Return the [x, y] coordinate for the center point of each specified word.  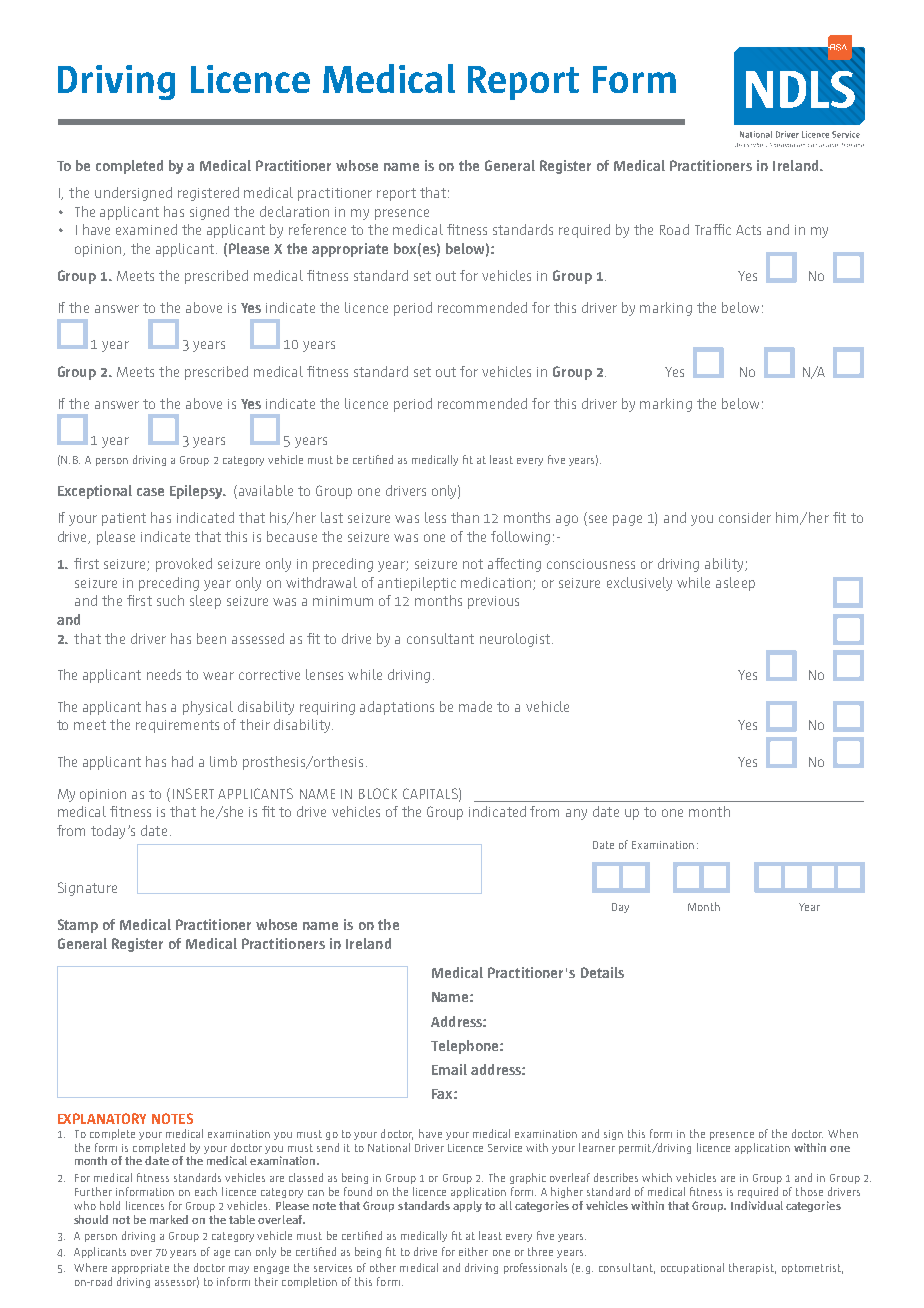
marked [169, 1219]
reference [317, 229]
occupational [692, 1268]
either [473, 1251]
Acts [748, 230]
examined [146, 229]
